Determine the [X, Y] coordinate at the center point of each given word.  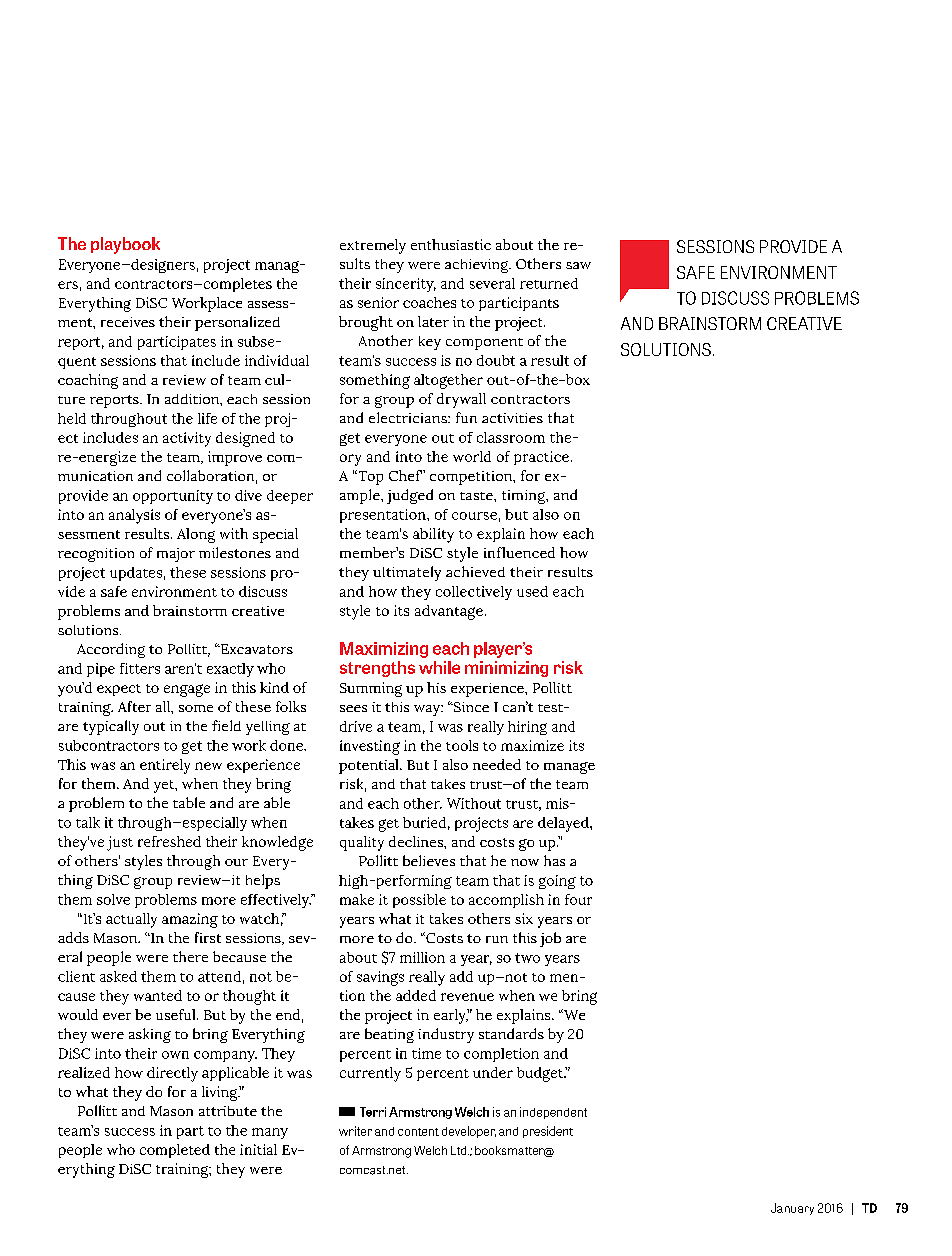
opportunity [173, 497]
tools [462, 745]
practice [541, 458]
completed [175, 1151]
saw [578, 265]
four [578, 899]
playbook [125, 245]
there [190, 956]
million [422, 957]
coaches [429, 302]
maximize [532, 745]
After [134, 706]
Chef [405, 475]
